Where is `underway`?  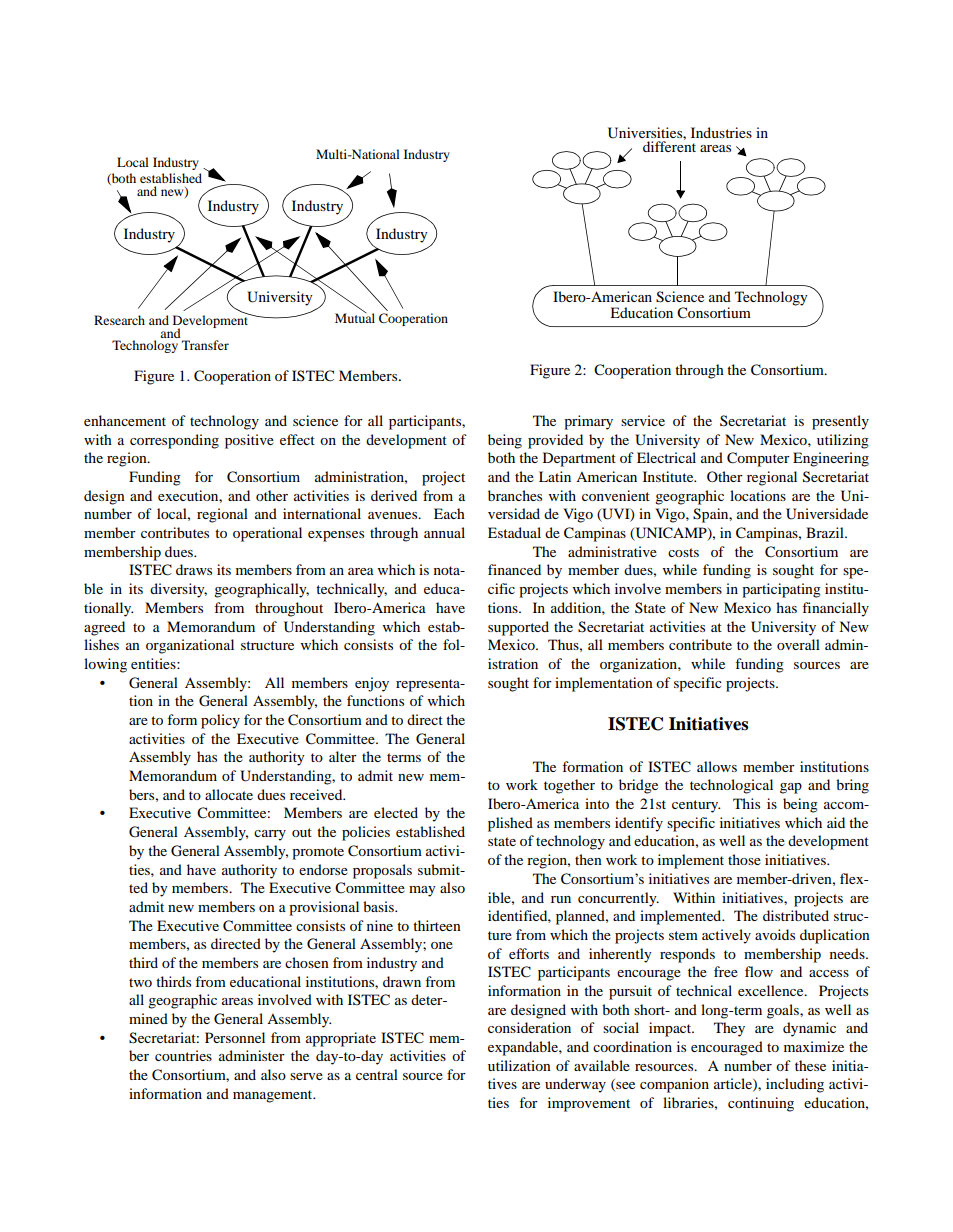
underway is located at coordinates (575, 1085).
